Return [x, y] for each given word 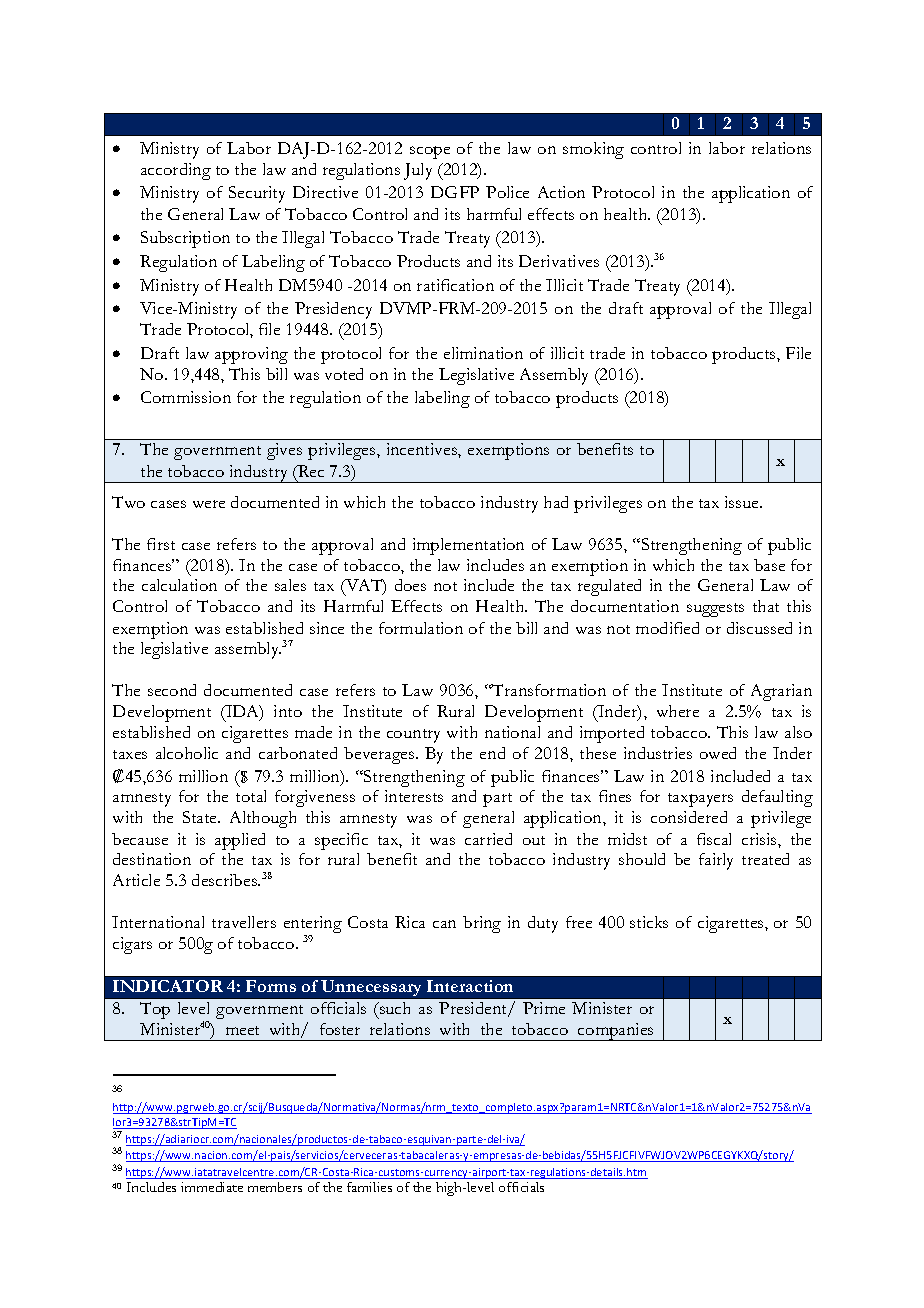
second [172, 690]
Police [507, 192]
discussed [759, 628]
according [176, 171]
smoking [593, 150]
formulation [421, 628]
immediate [212, 1187]
